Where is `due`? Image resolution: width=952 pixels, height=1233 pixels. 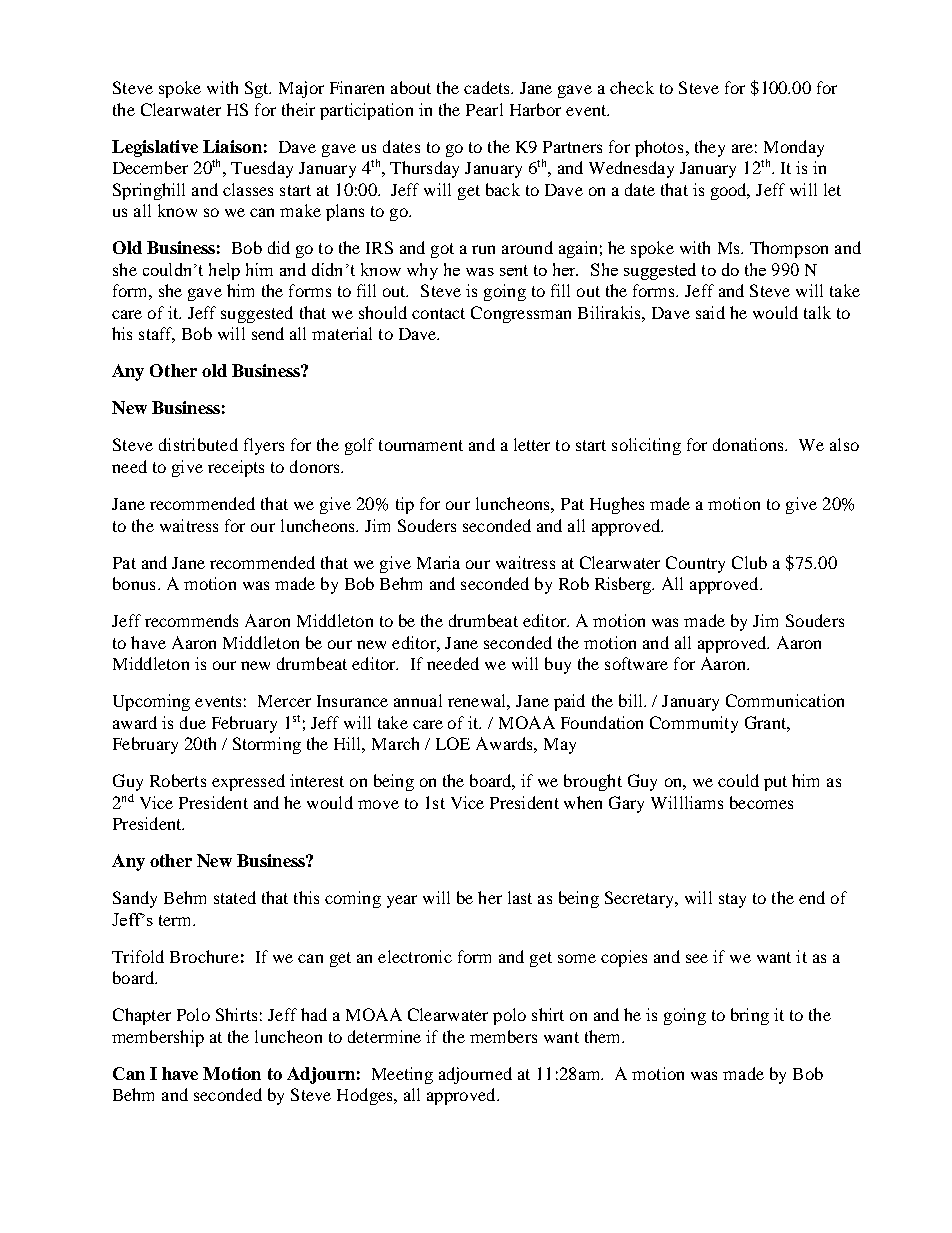 due is located at coordinates (193, 722).
